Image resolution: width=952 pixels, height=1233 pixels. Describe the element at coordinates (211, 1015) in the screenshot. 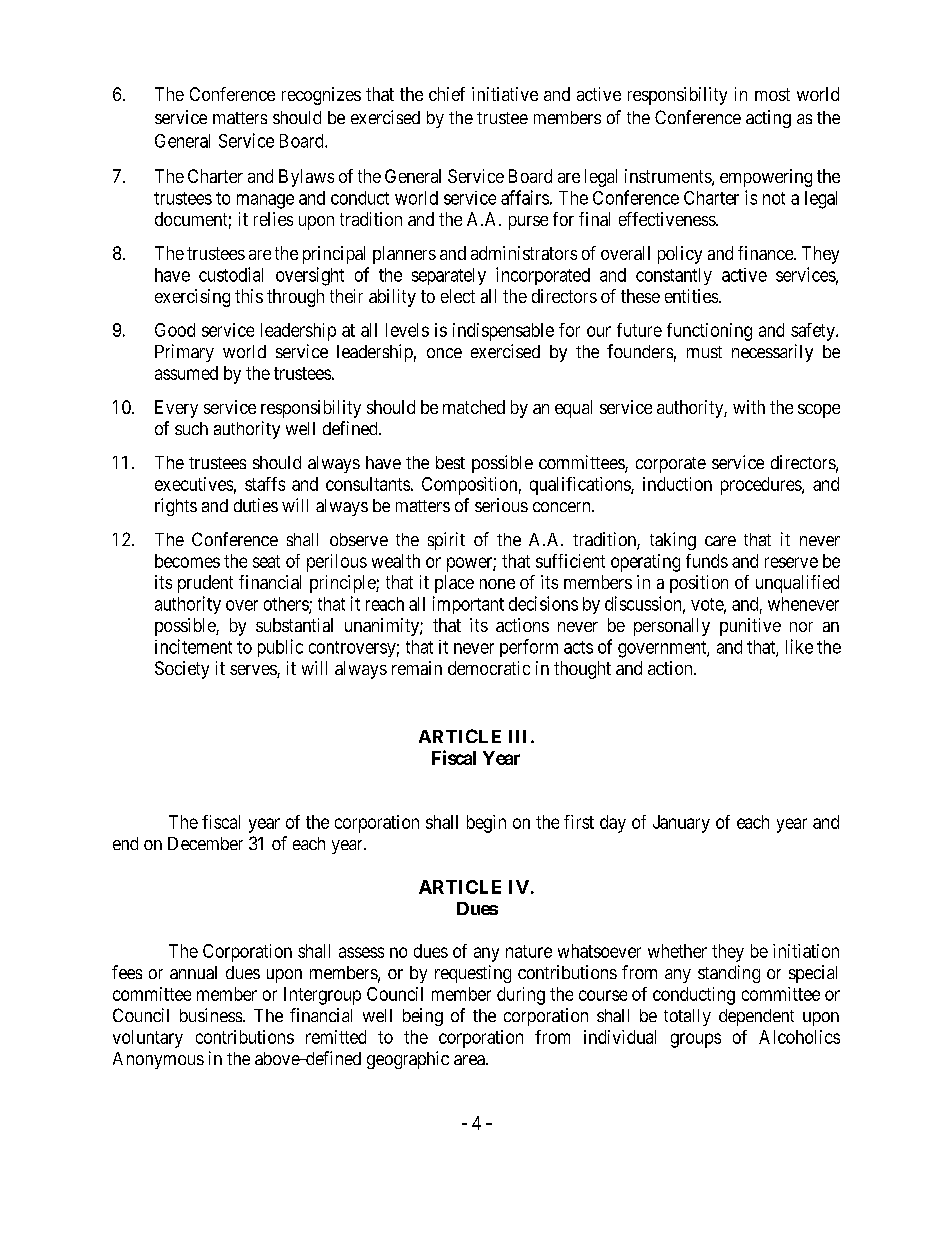

I see `business` at that location.
